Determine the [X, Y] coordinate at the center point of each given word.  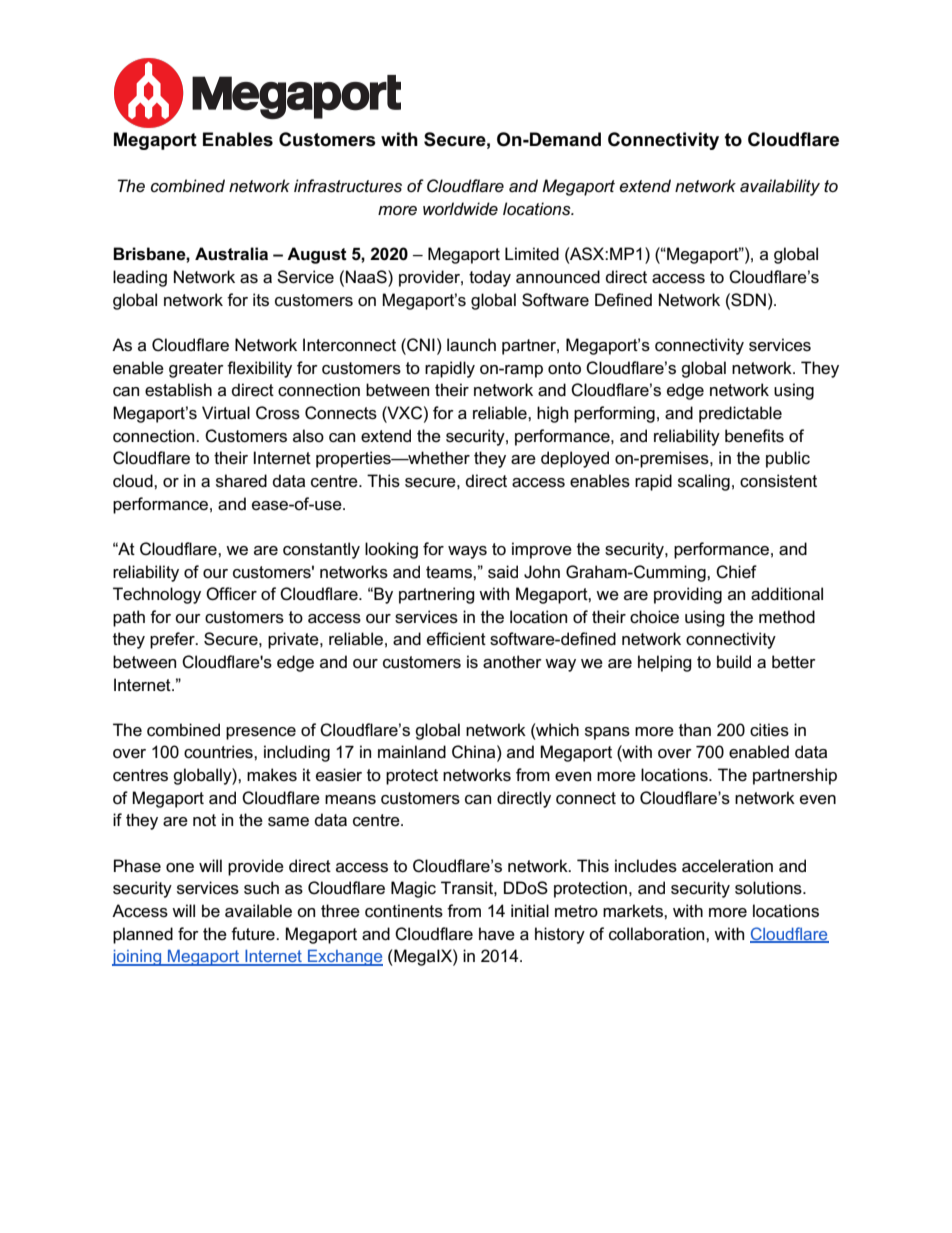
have [497, 934]
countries [219, 752]
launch [471, 345]
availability [780, 187]
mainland [412, 752]
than [695, 730]
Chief [736, 572]
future [254, 934]
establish [178, 390]
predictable [740, 414]
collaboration [658, 934]
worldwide [460, 208]
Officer [231, 594]
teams [450, 572]
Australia [231, 254]
